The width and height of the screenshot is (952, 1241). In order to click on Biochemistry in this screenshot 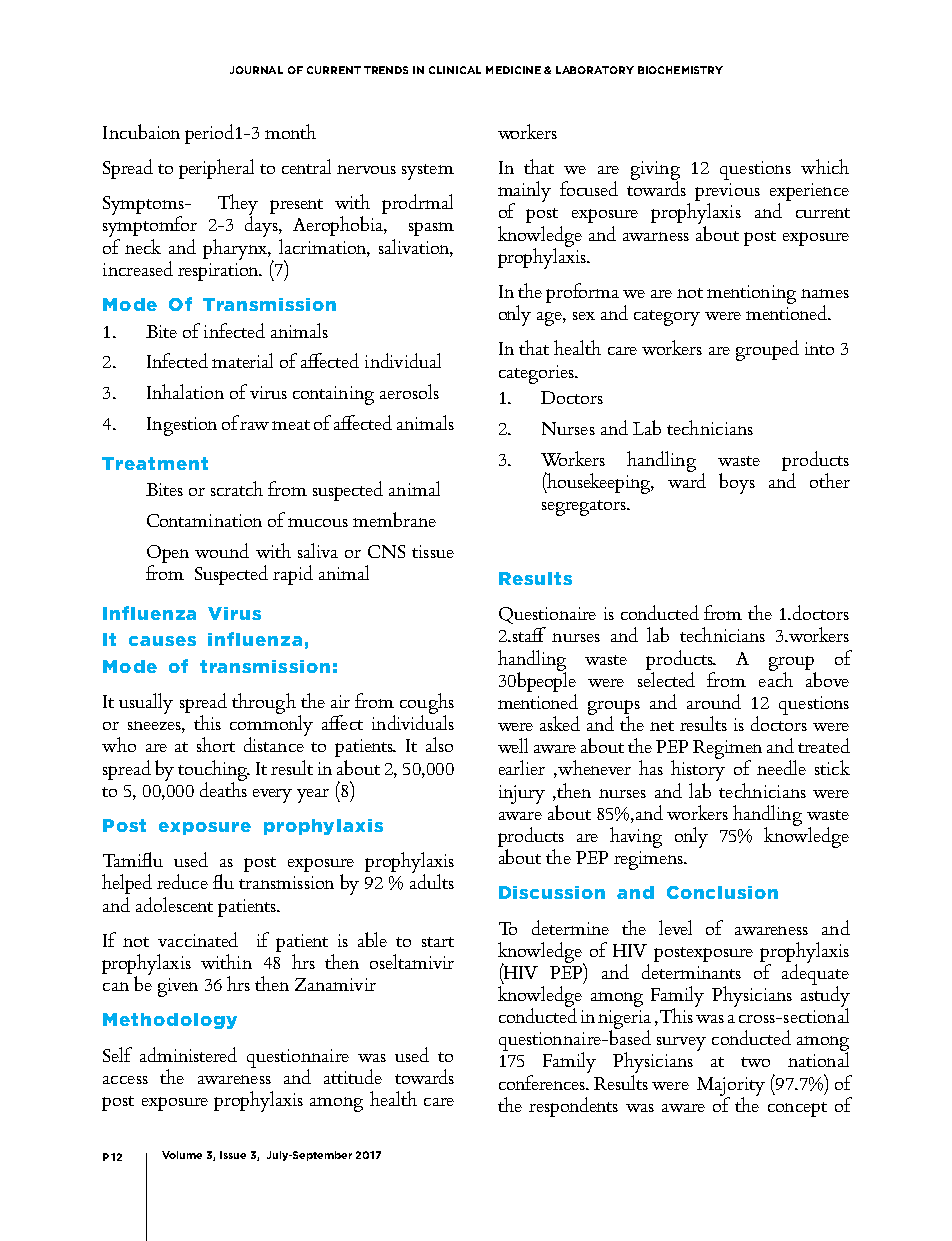, I will do `click(680, 70)`.
